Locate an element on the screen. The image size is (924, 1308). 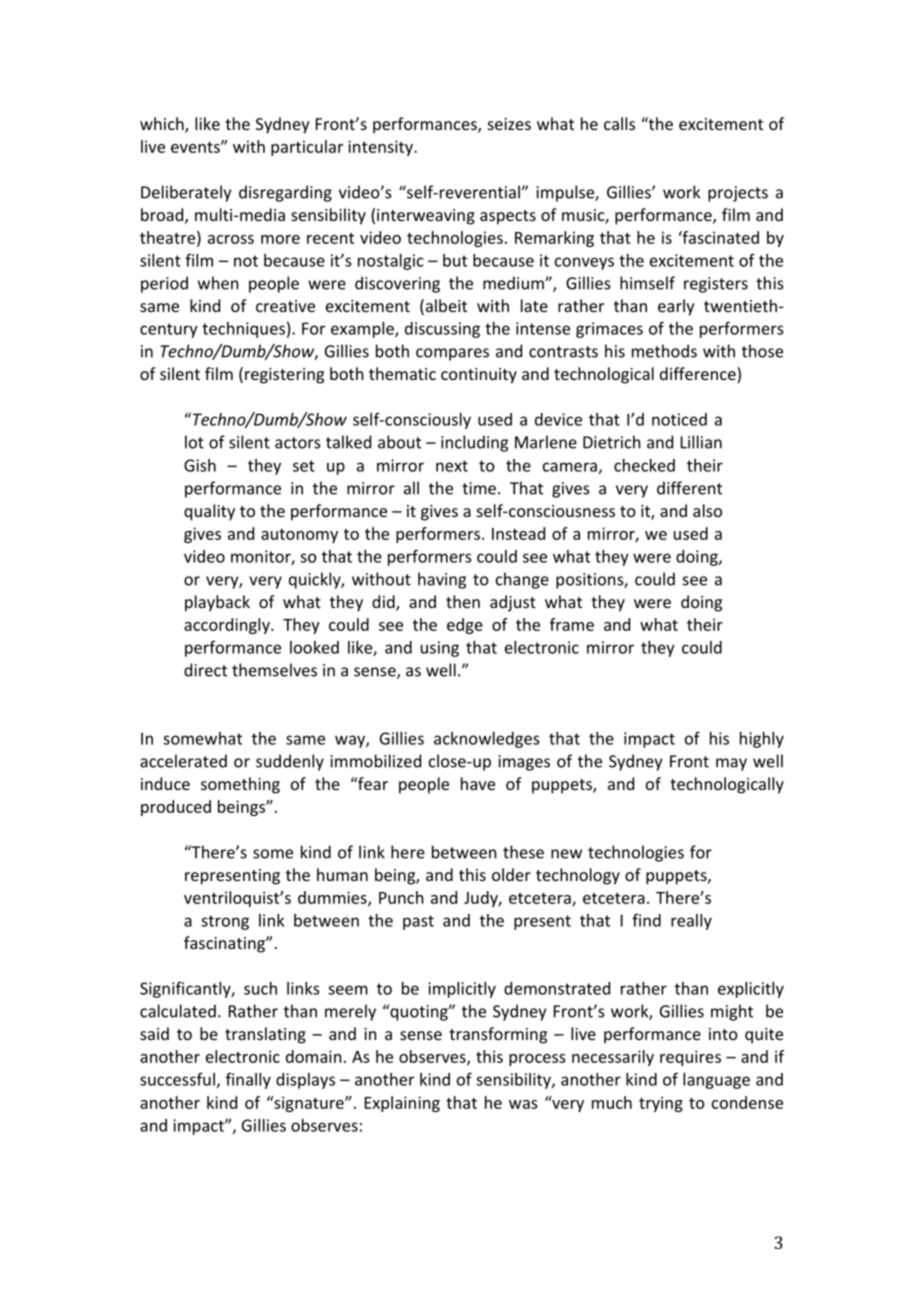
into is located at coordinates (723, 1034).
